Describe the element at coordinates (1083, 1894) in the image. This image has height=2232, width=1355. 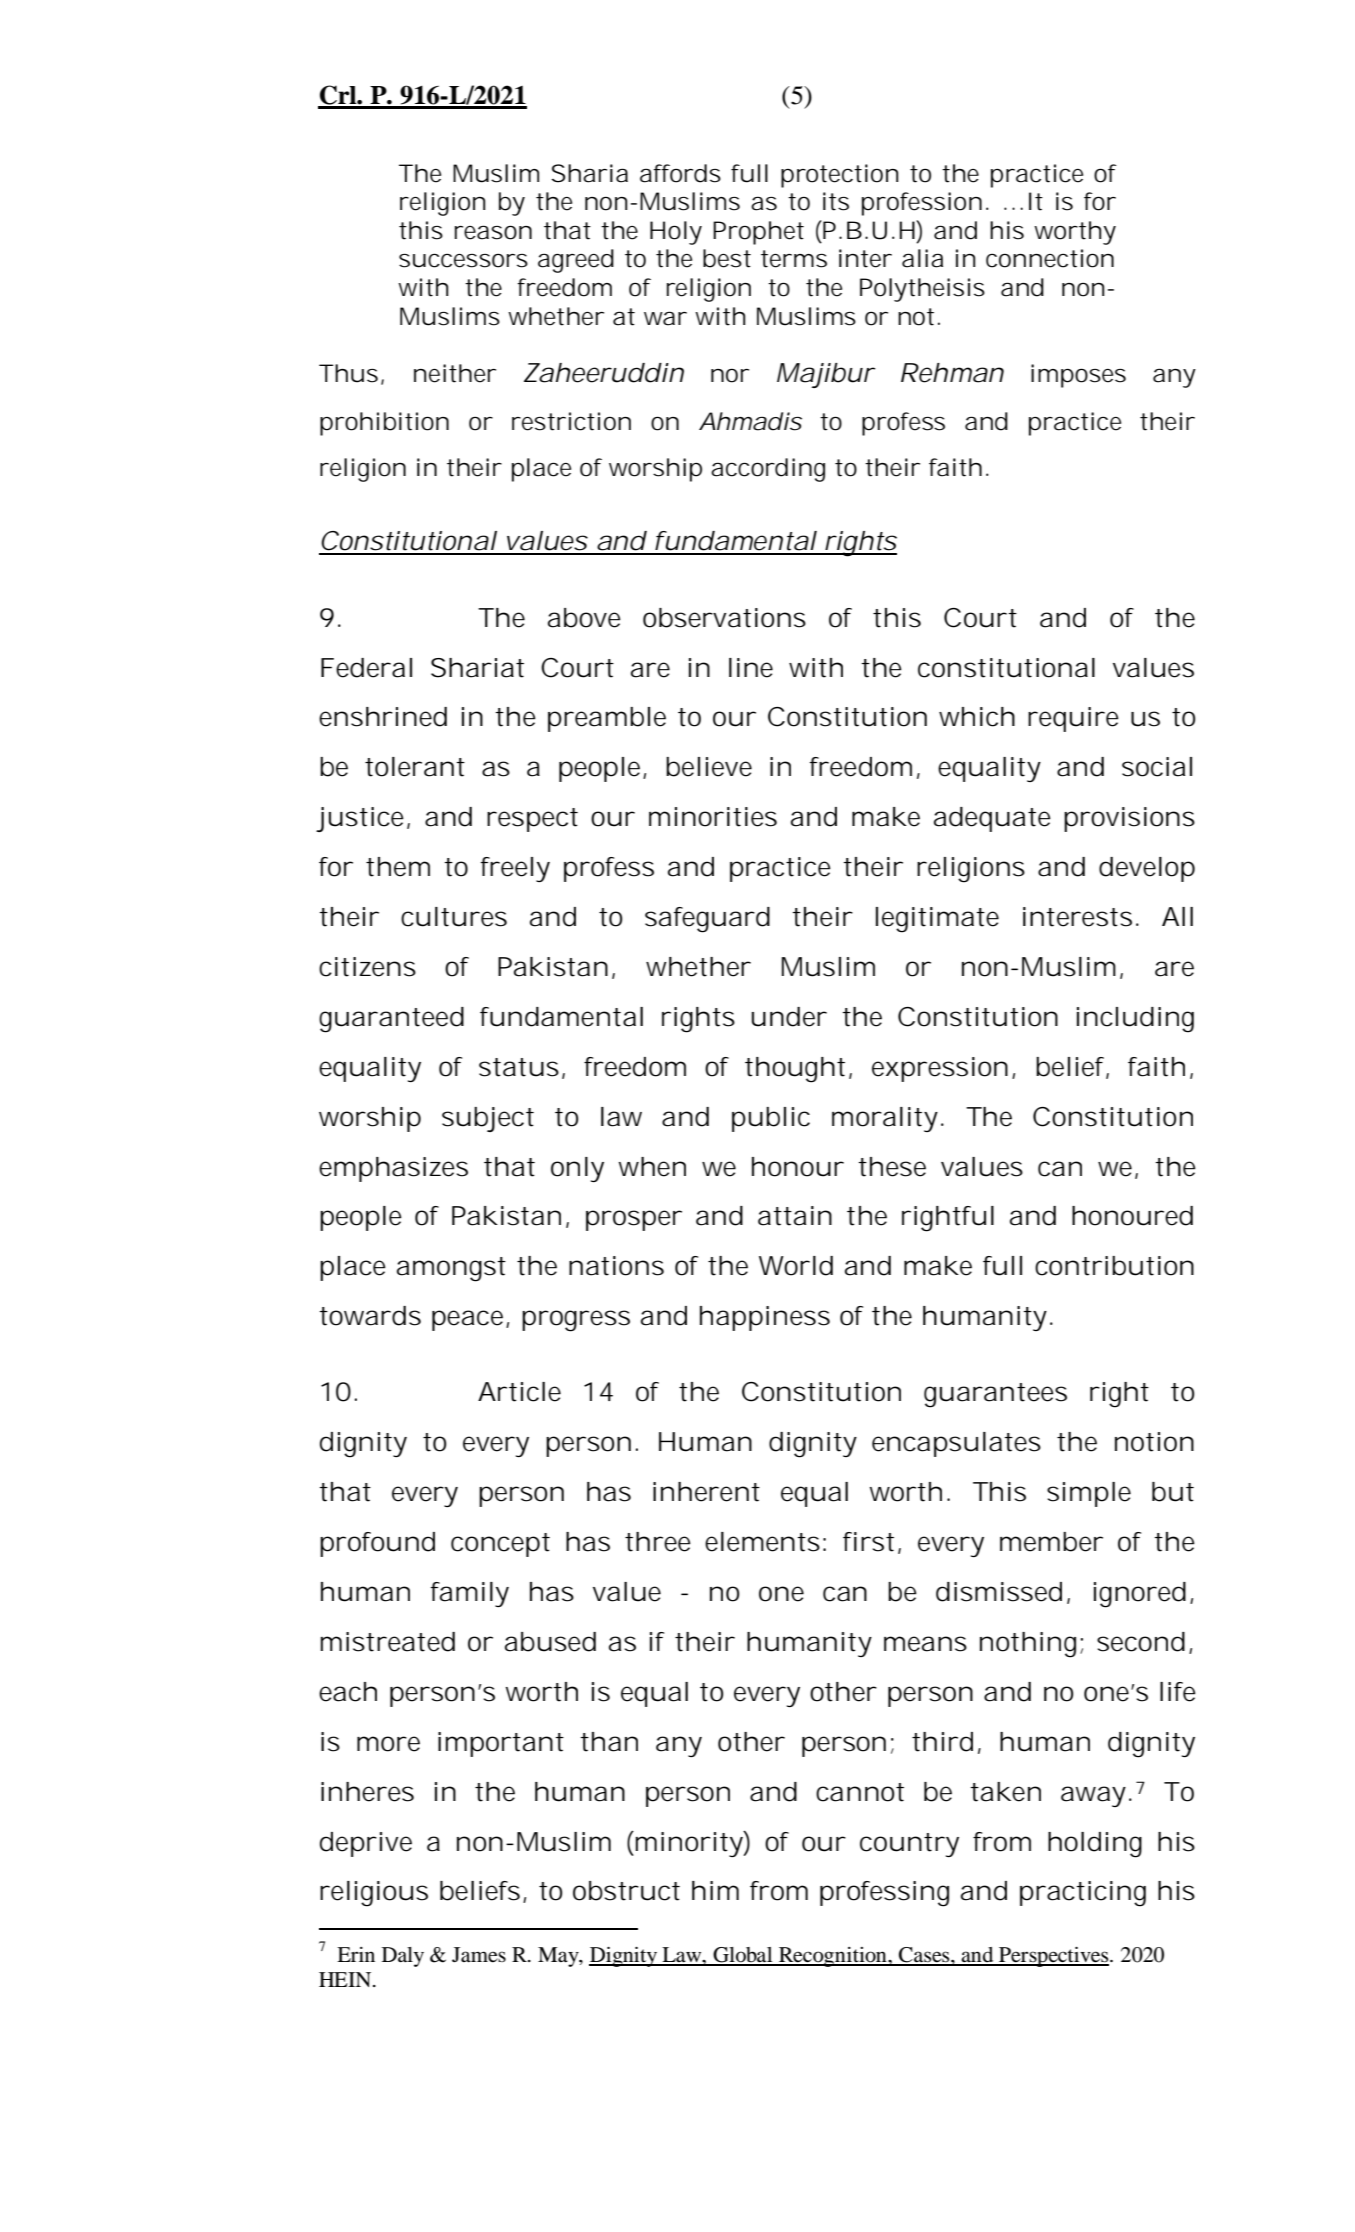
I see `practicing` at that location.
